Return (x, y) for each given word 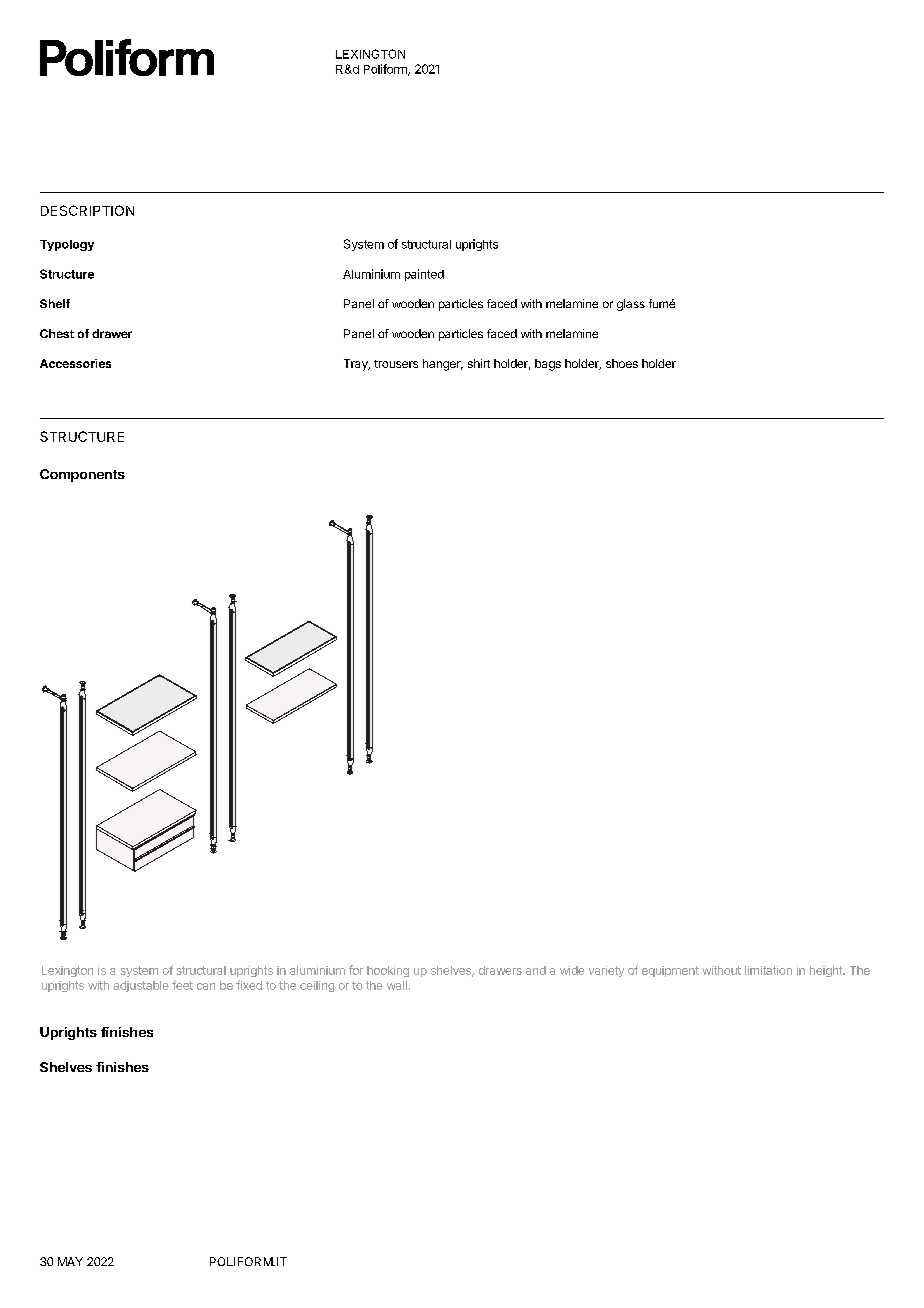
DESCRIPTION (87, 210)
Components (82, 475)
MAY (70, 1261)
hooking (388, 971)
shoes (622, 363)
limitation (768, 970)
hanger (443, 365)
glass (631, 305)
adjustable (141, 986)
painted (424, 275)
